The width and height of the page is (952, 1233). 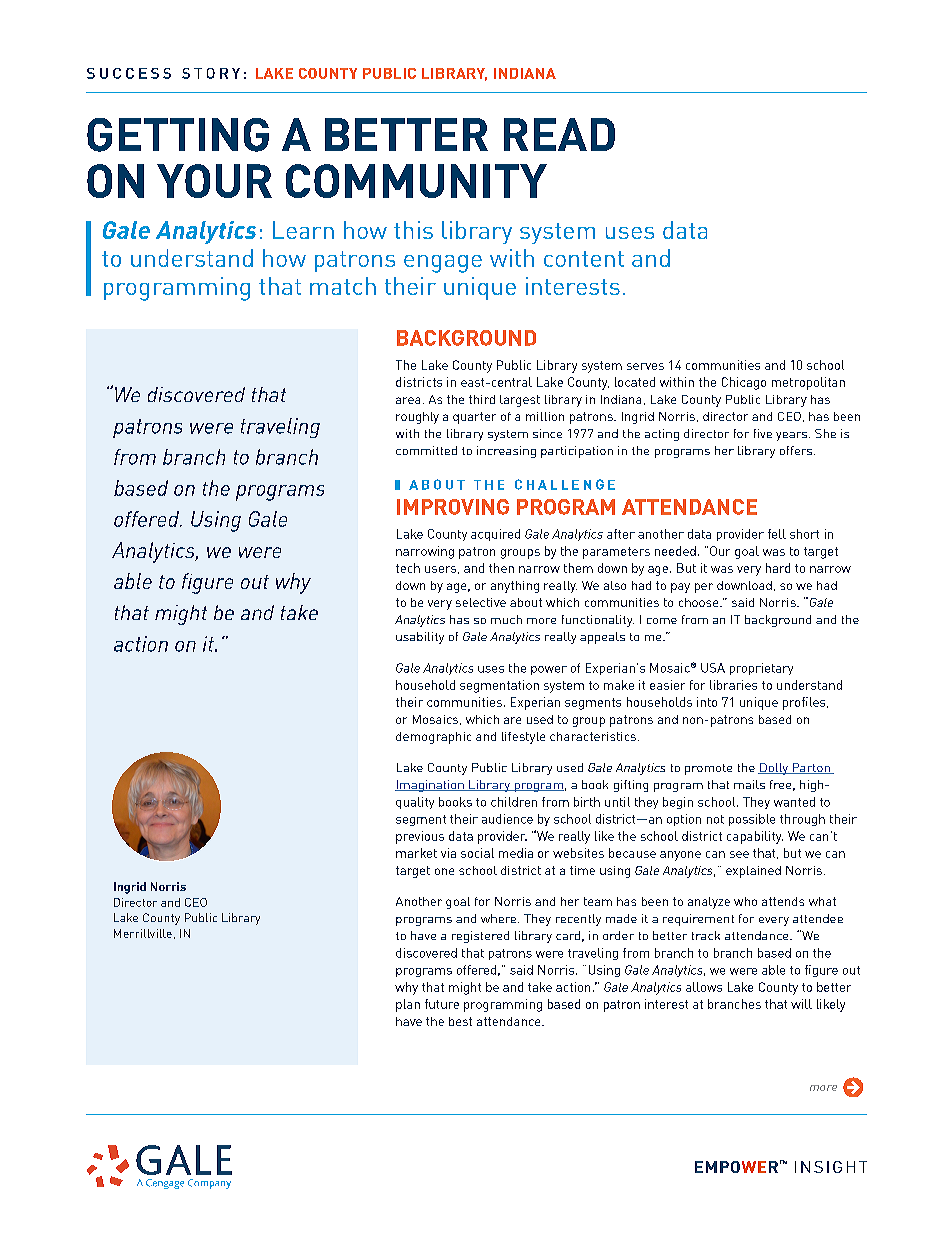 What do you see at coordinates (831, 1167) in the page?
I see `INSIGHT` at bounding box center [831, 1167].
